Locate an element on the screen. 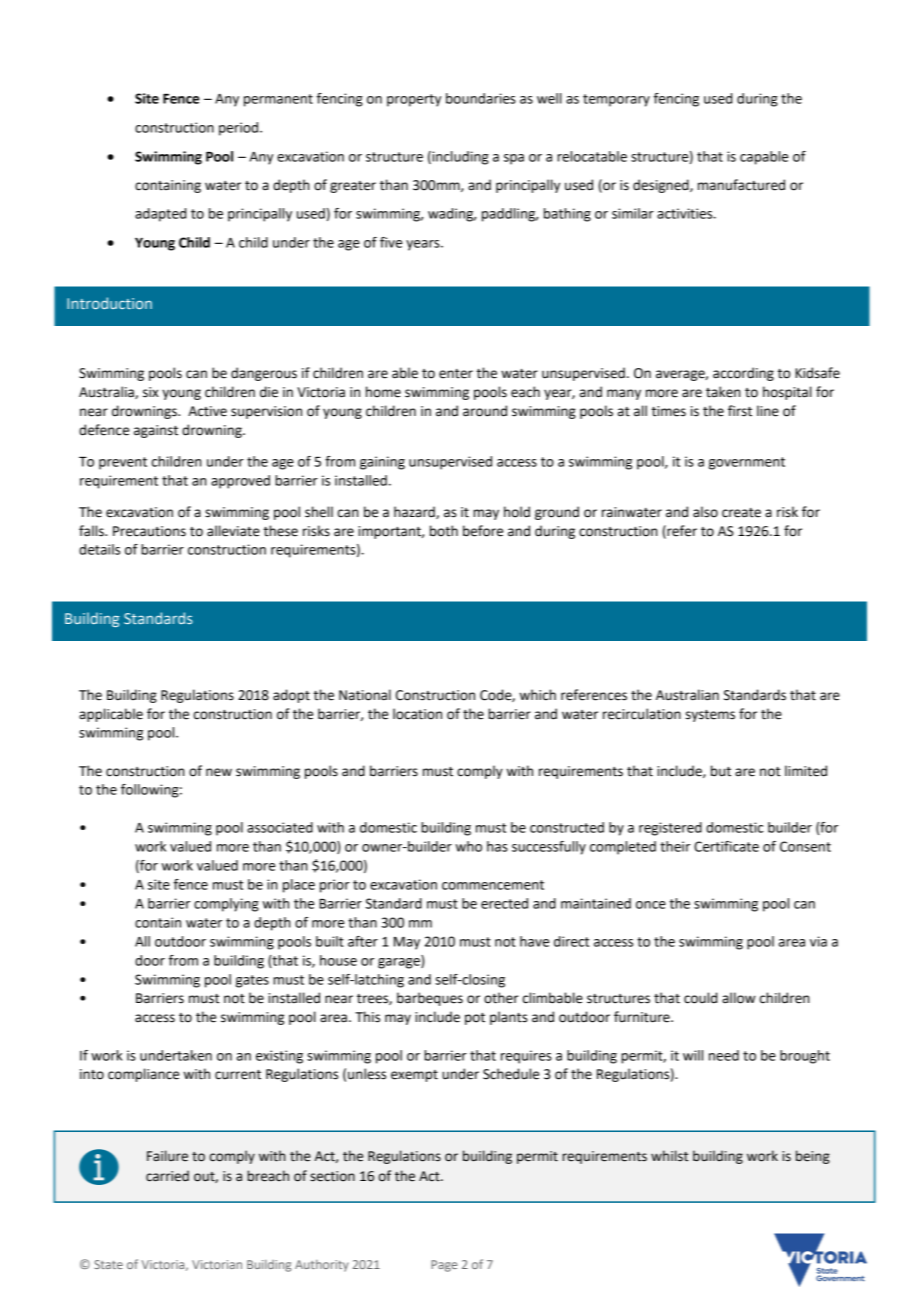 This screenshot has height=1308, width=924. location is located at coordinates (417, 714).
